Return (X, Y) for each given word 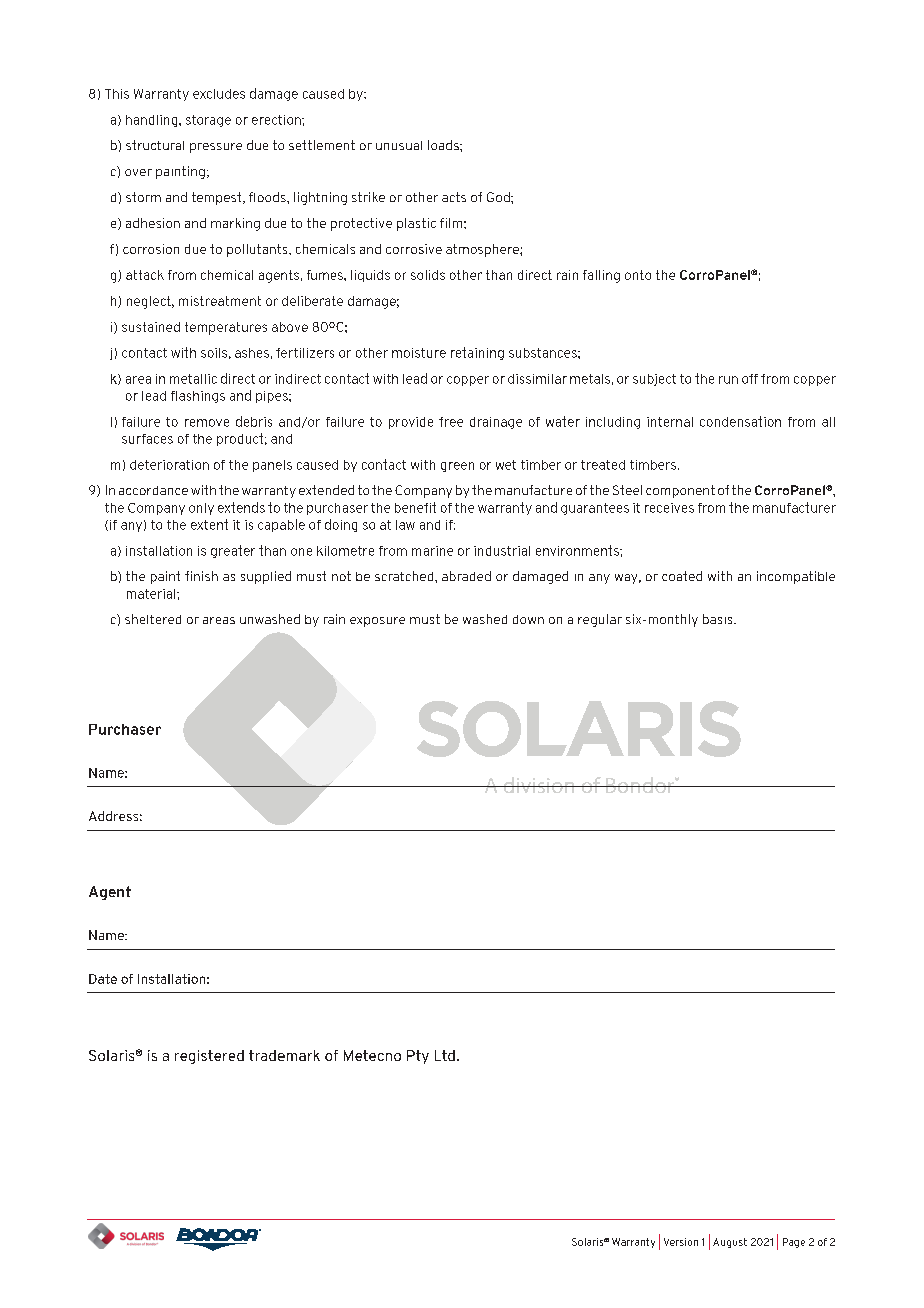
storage (208, 121)
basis (719, 619)
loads (444, 145)
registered (209, 1057)
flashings (198, 397)
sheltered (153, 619)
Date (103, 979)
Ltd (445, 1055)
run (728, 380)
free (451, 422)
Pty (418, 1057)
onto (638, 275)
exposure (377, 622)
